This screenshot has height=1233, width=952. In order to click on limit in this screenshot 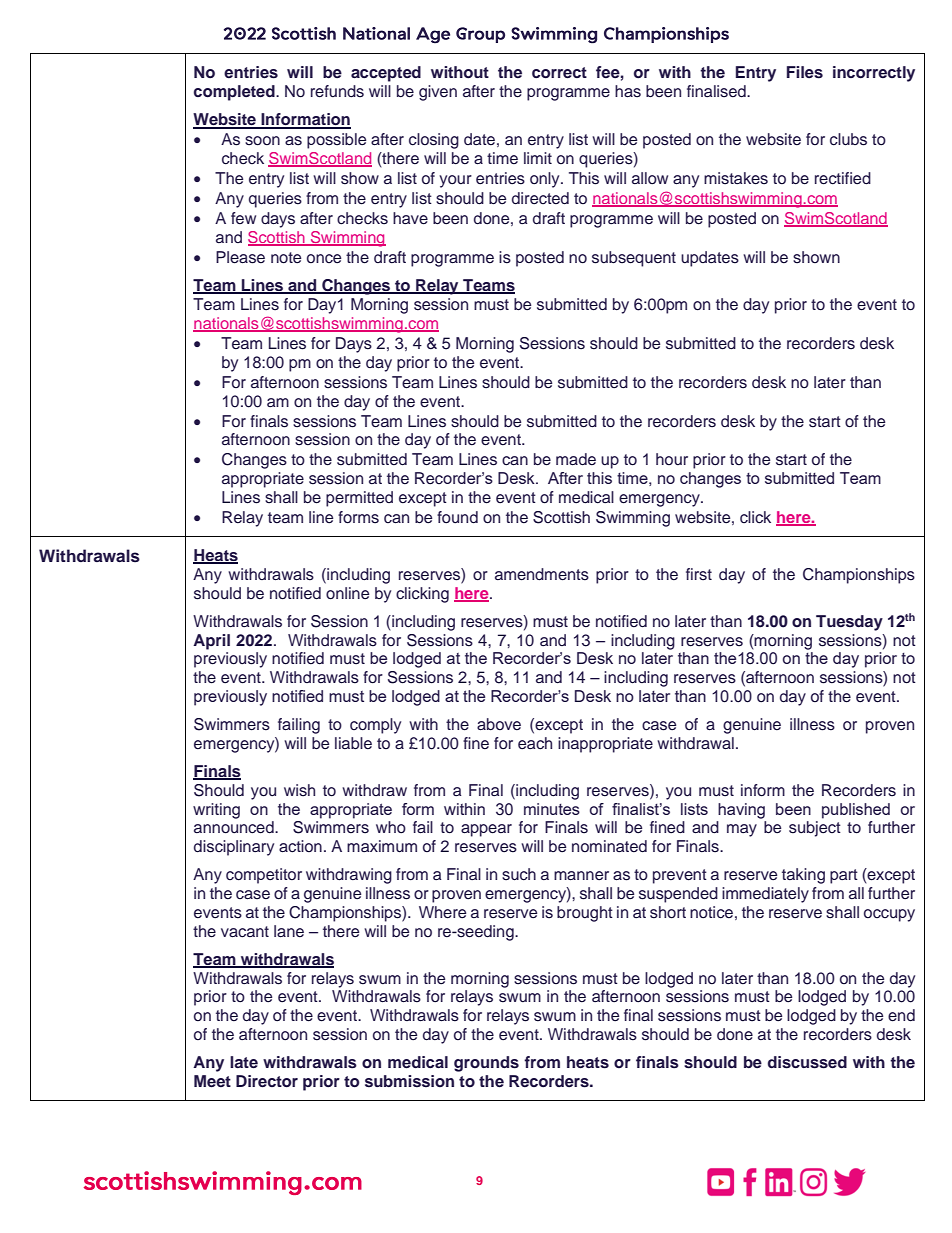, I will do `click(538, 158)`.
